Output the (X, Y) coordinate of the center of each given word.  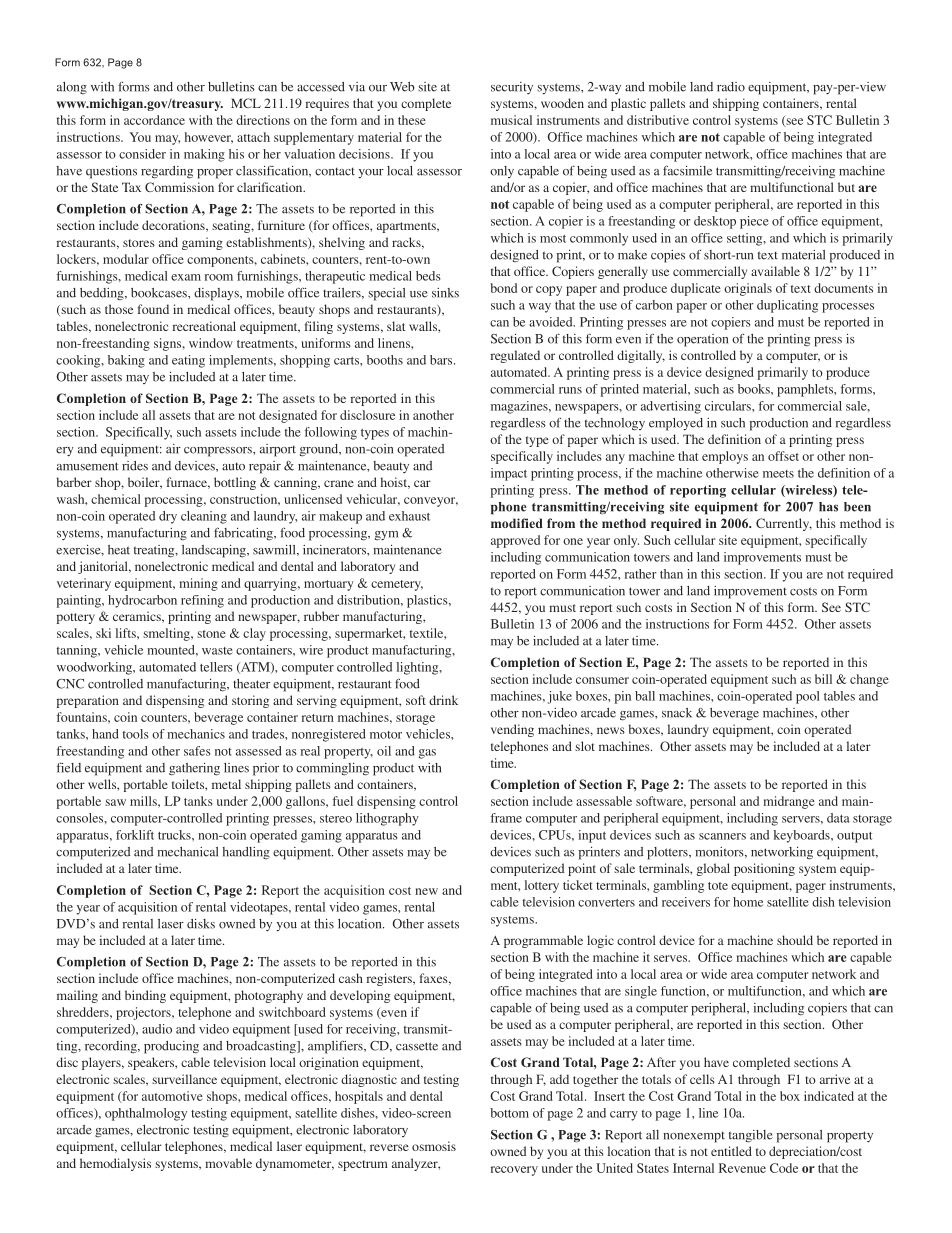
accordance (154, 120)
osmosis (434, 1146)
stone (211, 634)
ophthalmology (146, 1114)
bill (823, 679)
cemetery (397, 585)
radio (731, 87)
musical (511, 120)
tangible (751, 1136)
